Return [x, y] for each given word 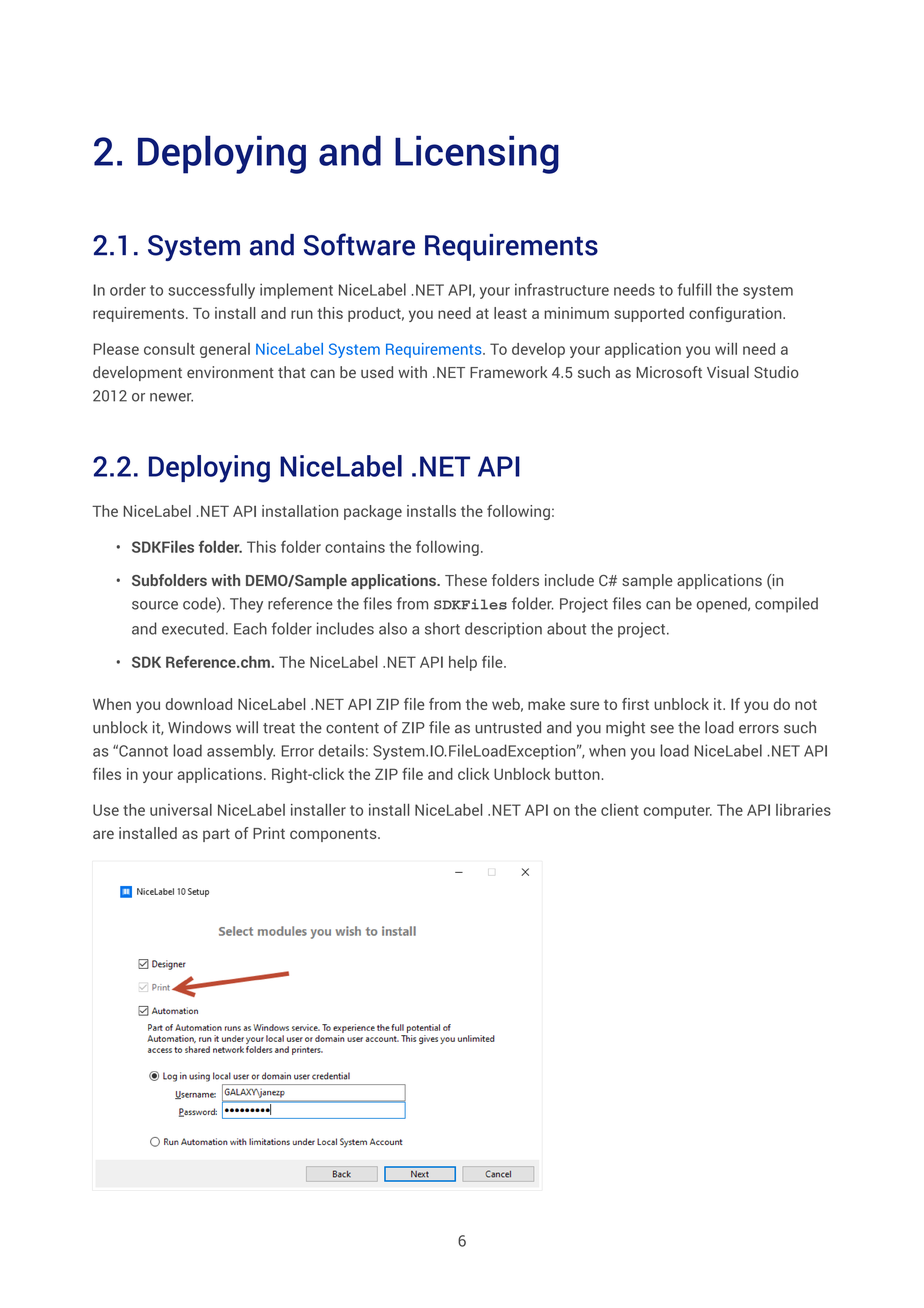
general [225, 350]
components [334, 835]
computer [678, 812]
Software [359, 244]
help [463, 663]
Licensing [477, 155]
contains [355, 547]
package [373, 512]
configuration [736, 314]
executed [193, 628]
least [510, 313]
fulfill [694, 289]
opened [723, 605]
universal [181, 810]
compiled [786, 605]
